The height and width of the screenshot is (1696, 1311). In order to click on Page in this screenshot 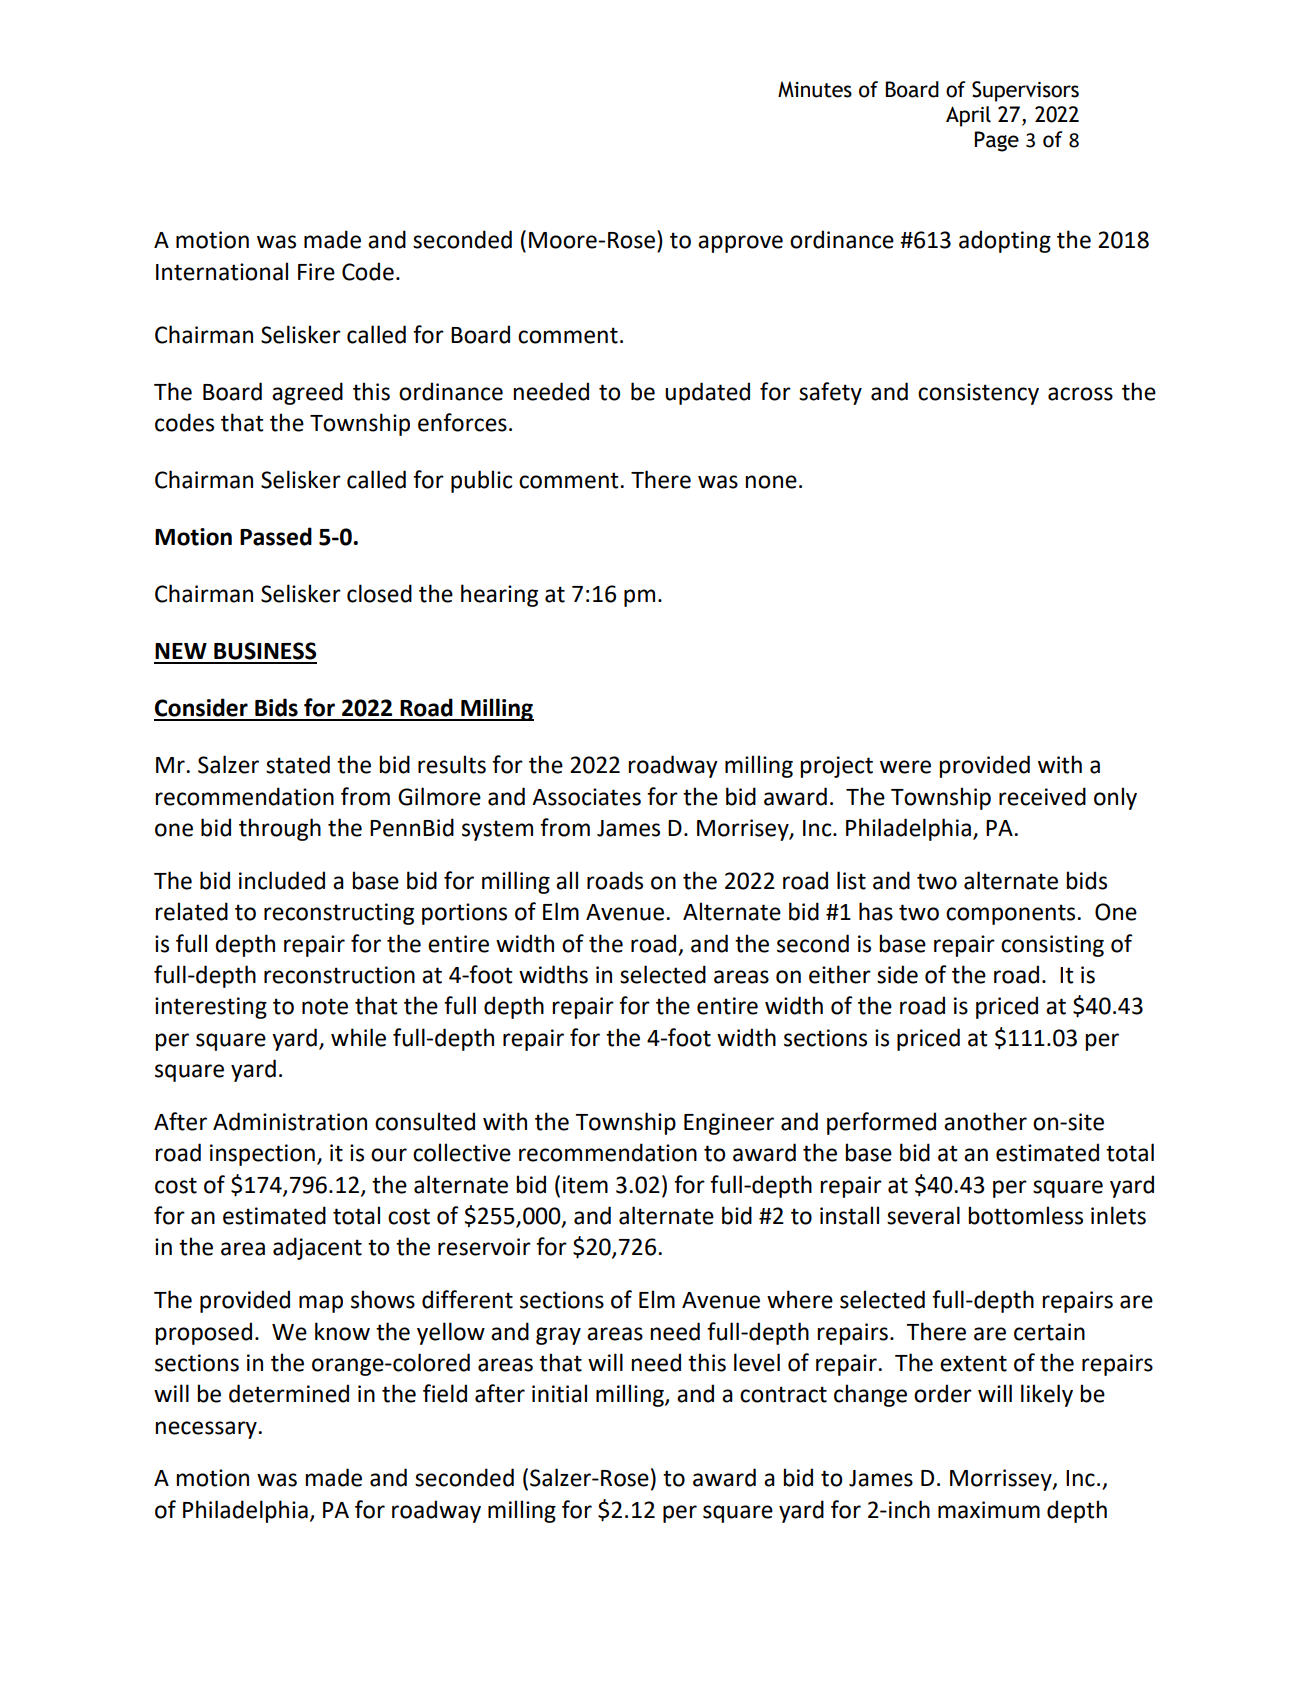, I will do `click(996, 141)`.
